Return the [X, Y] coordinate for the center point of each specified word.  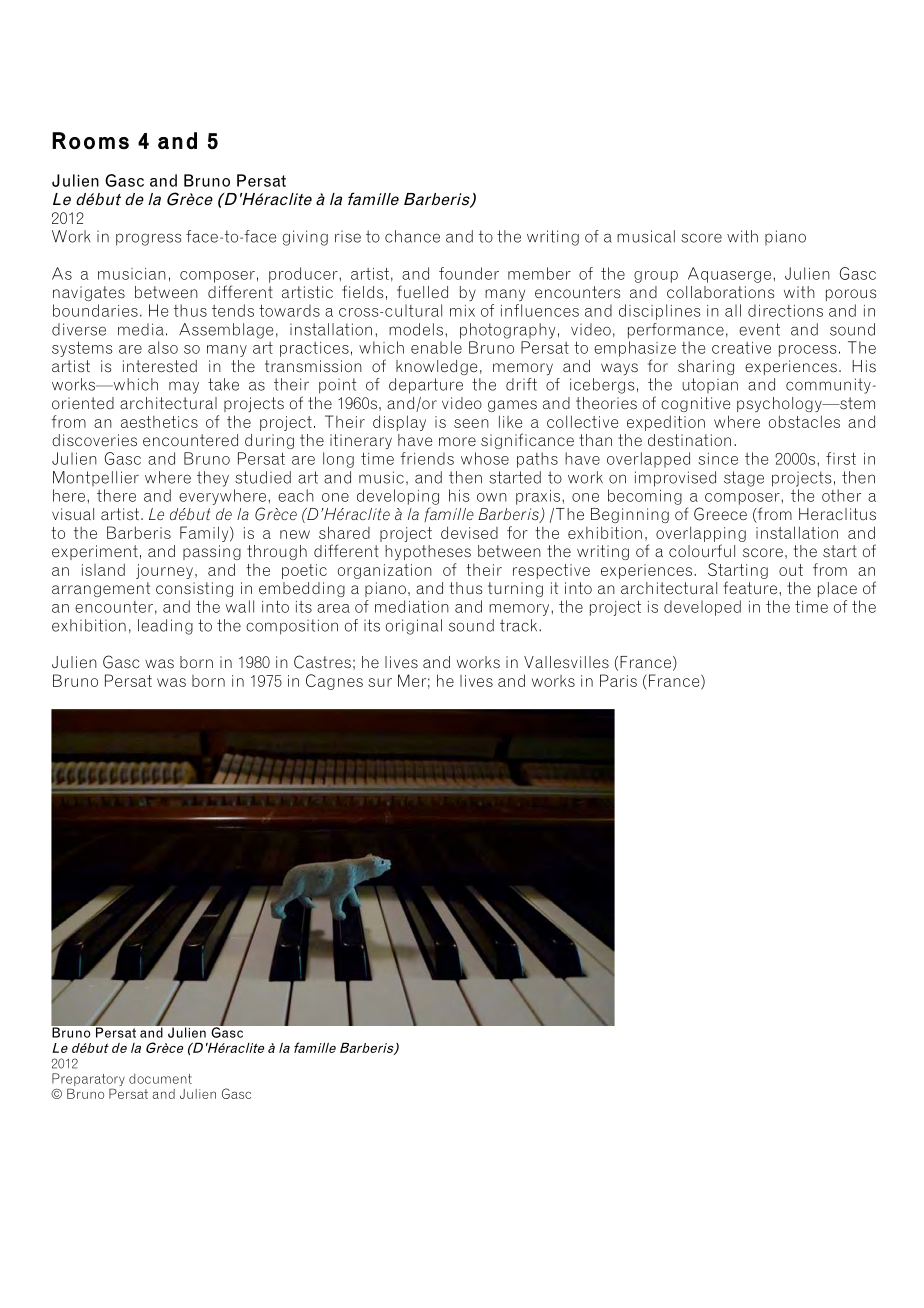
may [184, 387]
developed [702, 608]
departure [426, 386]
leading [165, 627]
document [160, 1078]
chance [412, 236]
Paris [618, 680]
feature [750, 587]
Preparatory [88, 1081]
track [520, 625]
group [656, 277]
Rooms [90, 141]
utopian [710, 385]
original [414, 627]
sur [380, 682]
